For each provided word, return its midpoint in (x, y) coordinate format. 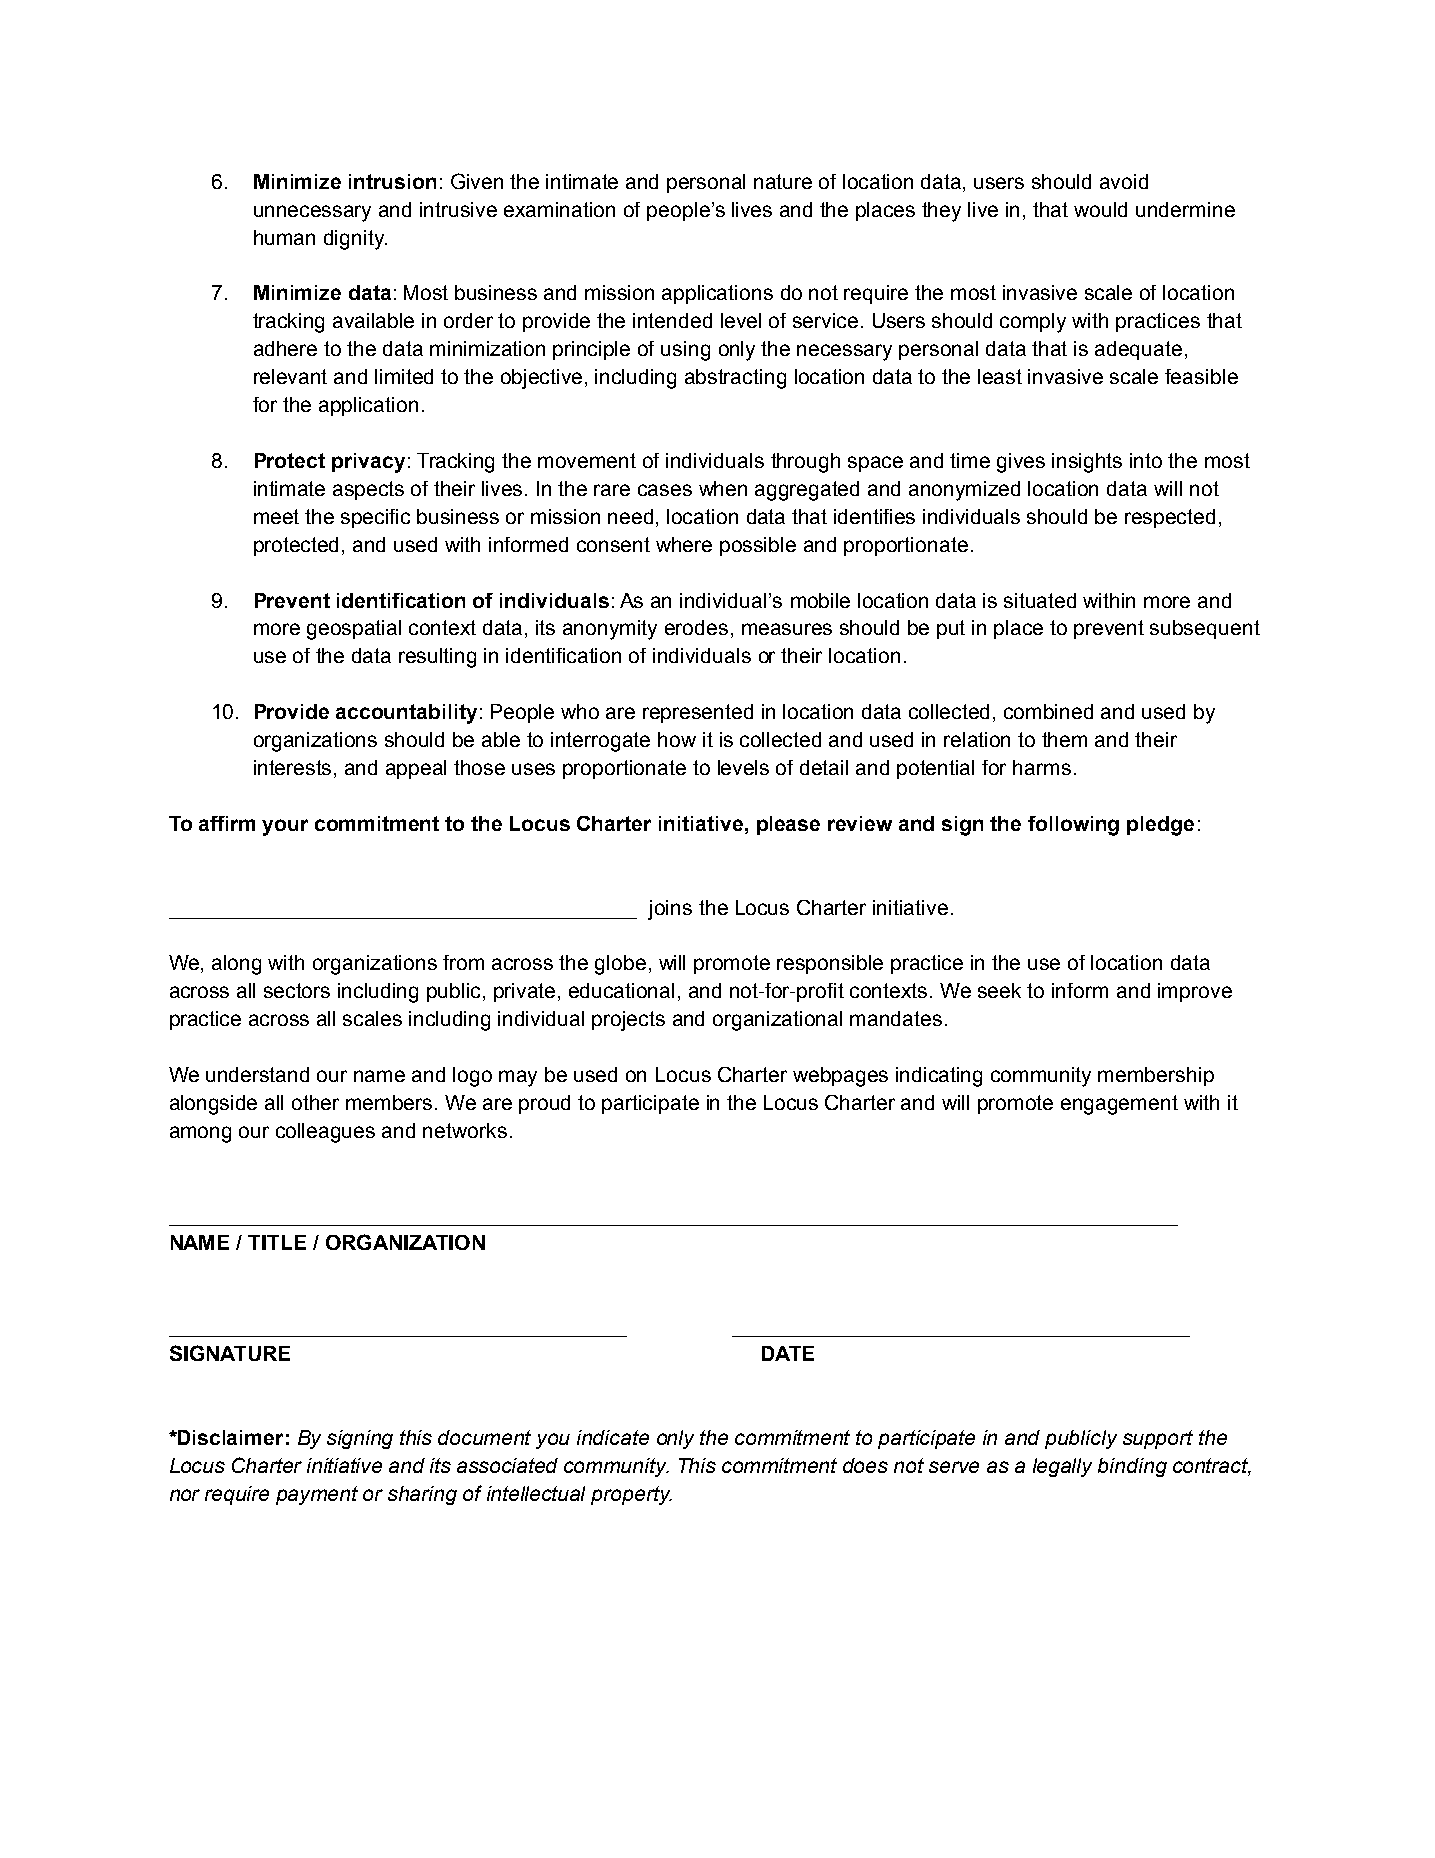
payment (317, 1495)
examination (559, 209)
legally (1062, 1467)
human (284, 237)
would (1100, 209)
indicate (613, 1437)
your (285, 827)
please (788, 825)
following (1073, 826)
